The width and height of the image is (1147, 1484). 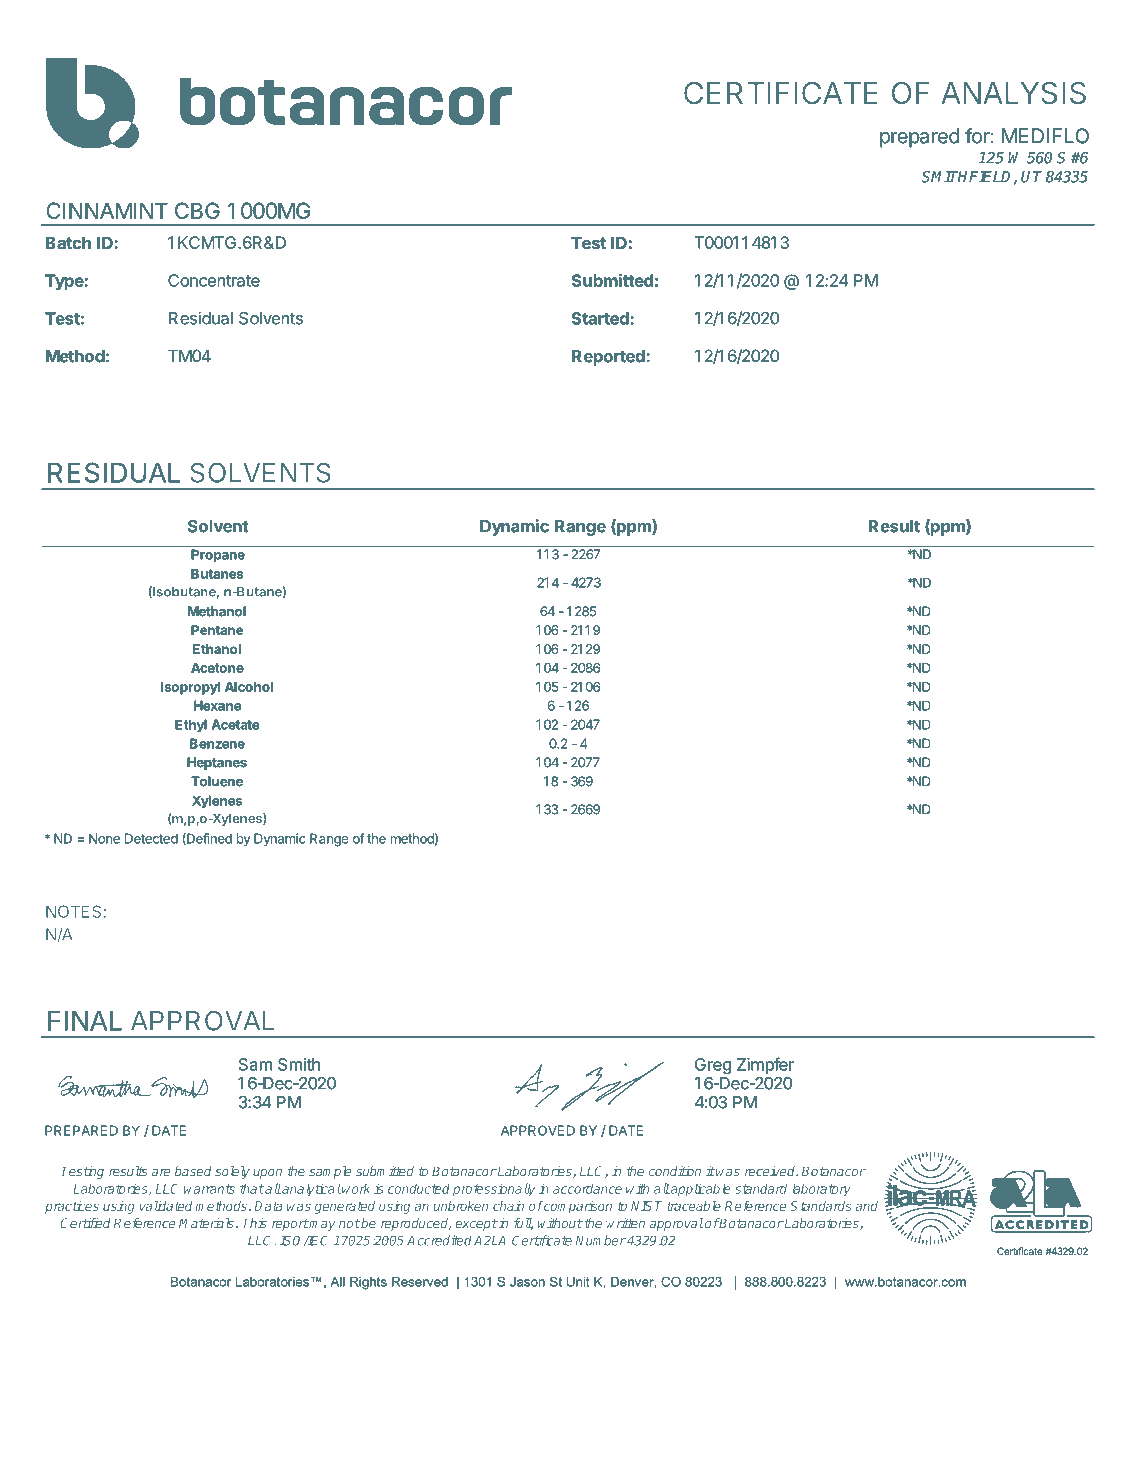 What do you see at coordinates (206, 1223) in the image?
I see `Materials` at bounding box center [206, 1223].
